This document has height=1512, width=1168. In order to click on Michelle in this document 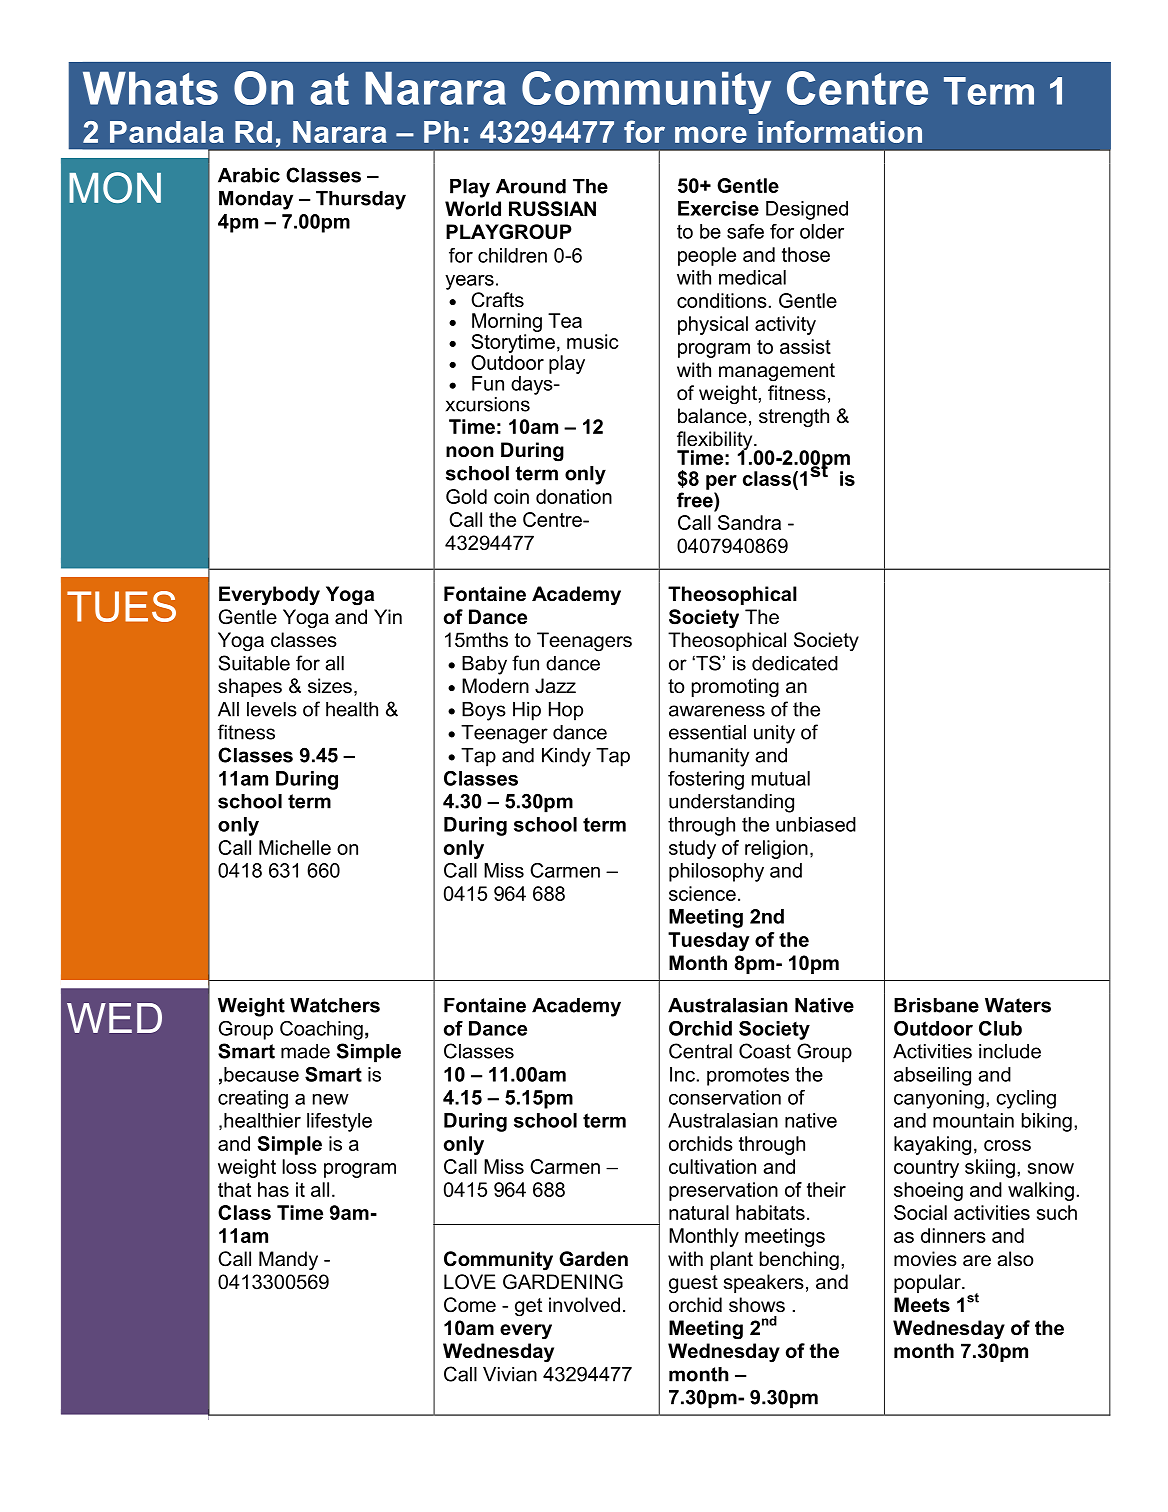, I will do `click(295, 847)`.
